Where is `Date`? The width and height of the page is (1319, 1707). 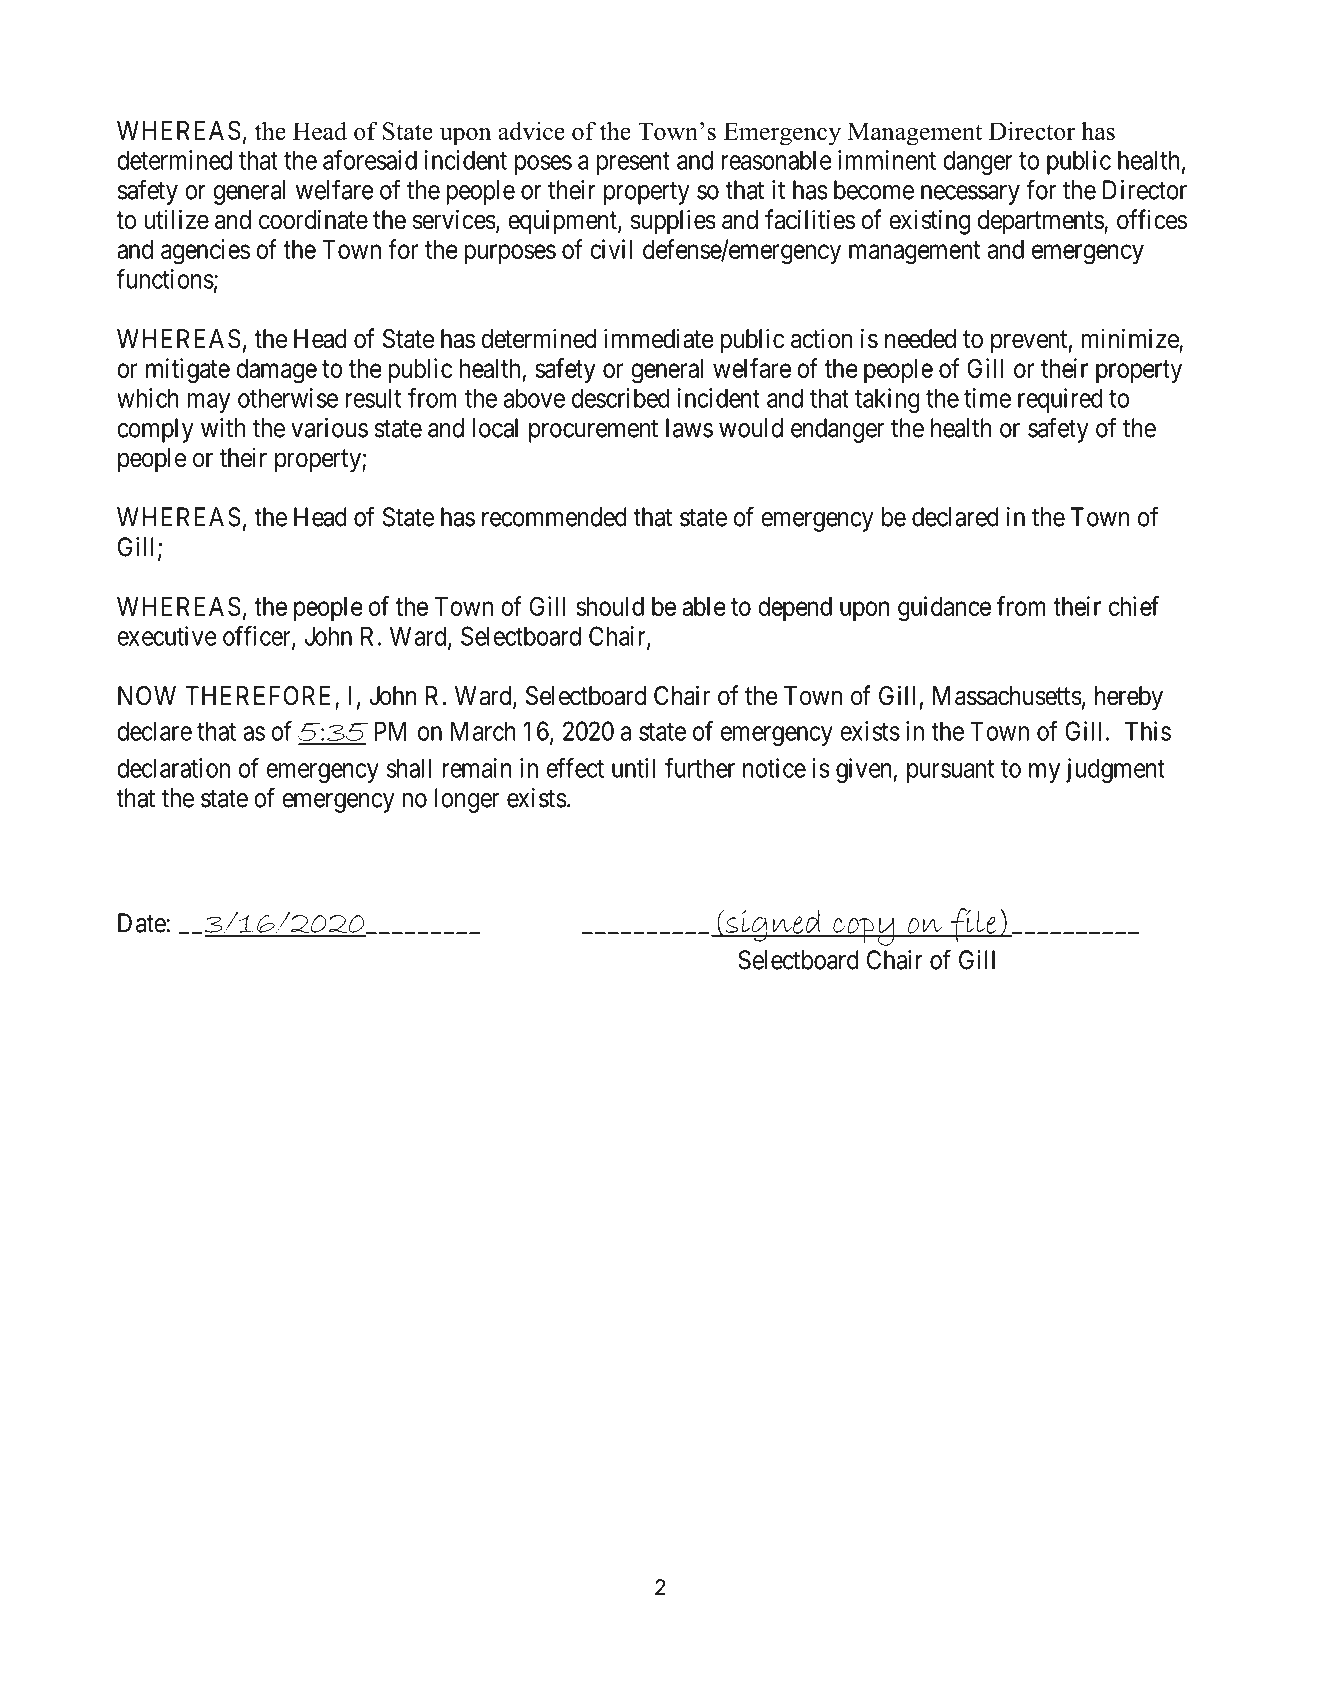 Date is located at coordinates (142, 923).
